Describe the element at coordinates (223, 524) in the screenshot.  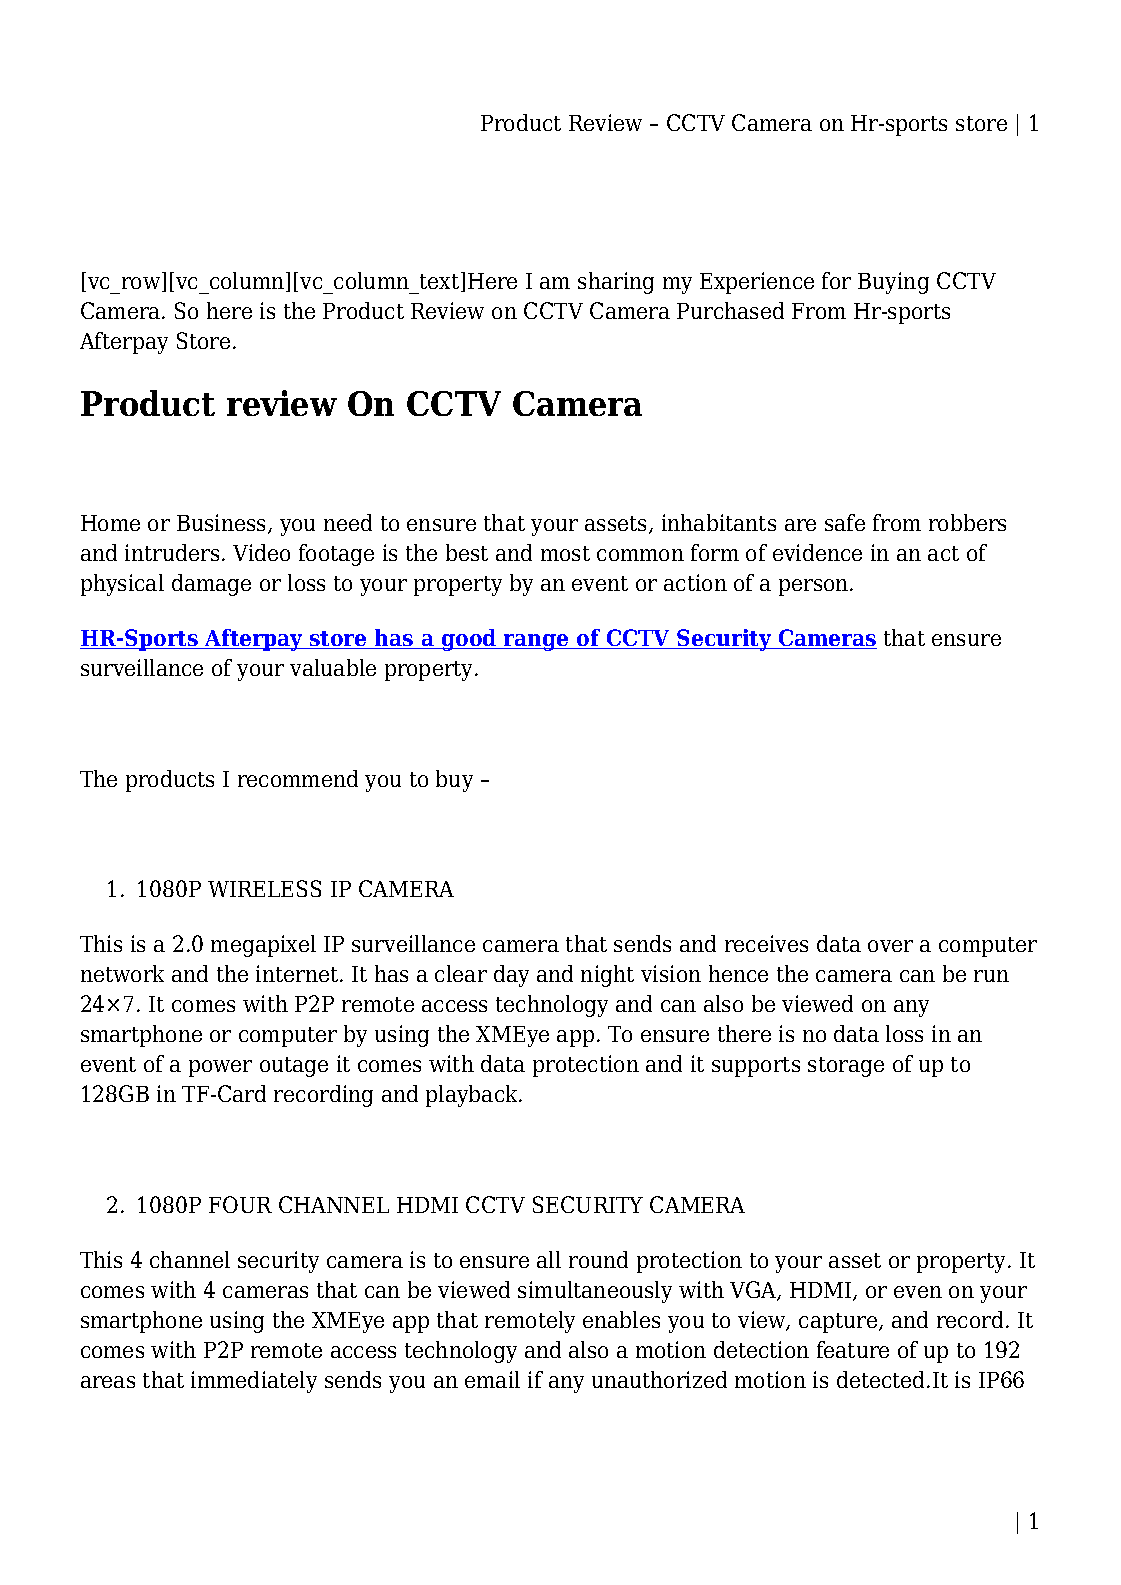
I see `Business` at that location.
